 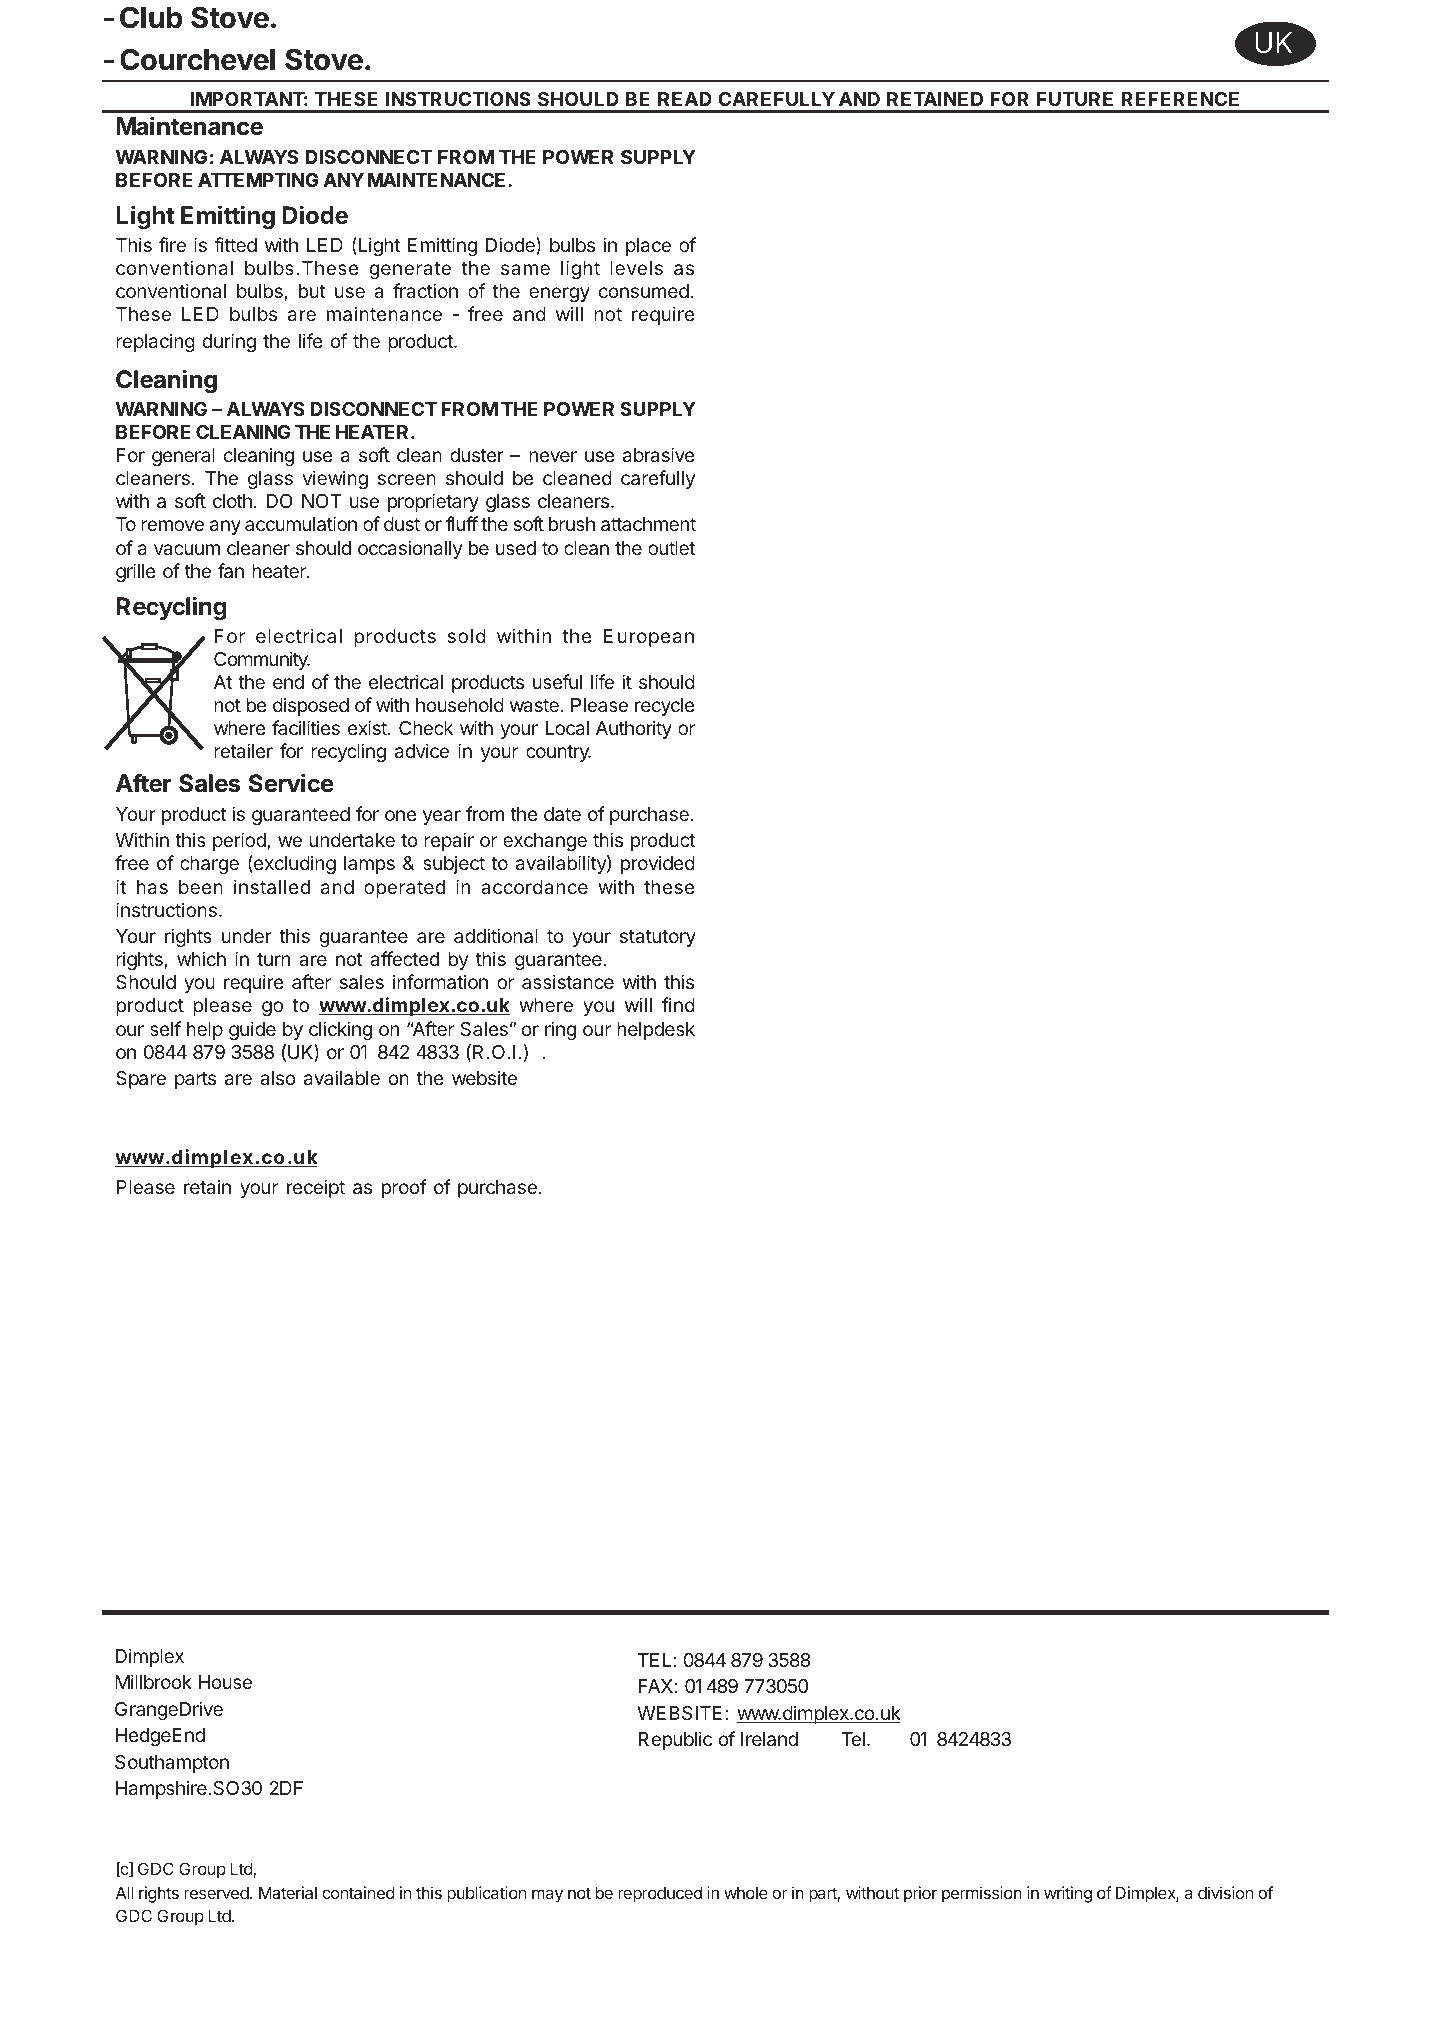 What do you see at coordinates (258, 180) in the screenshot?
I see `ATTEMPTING` at bounding box center [258, 180].
